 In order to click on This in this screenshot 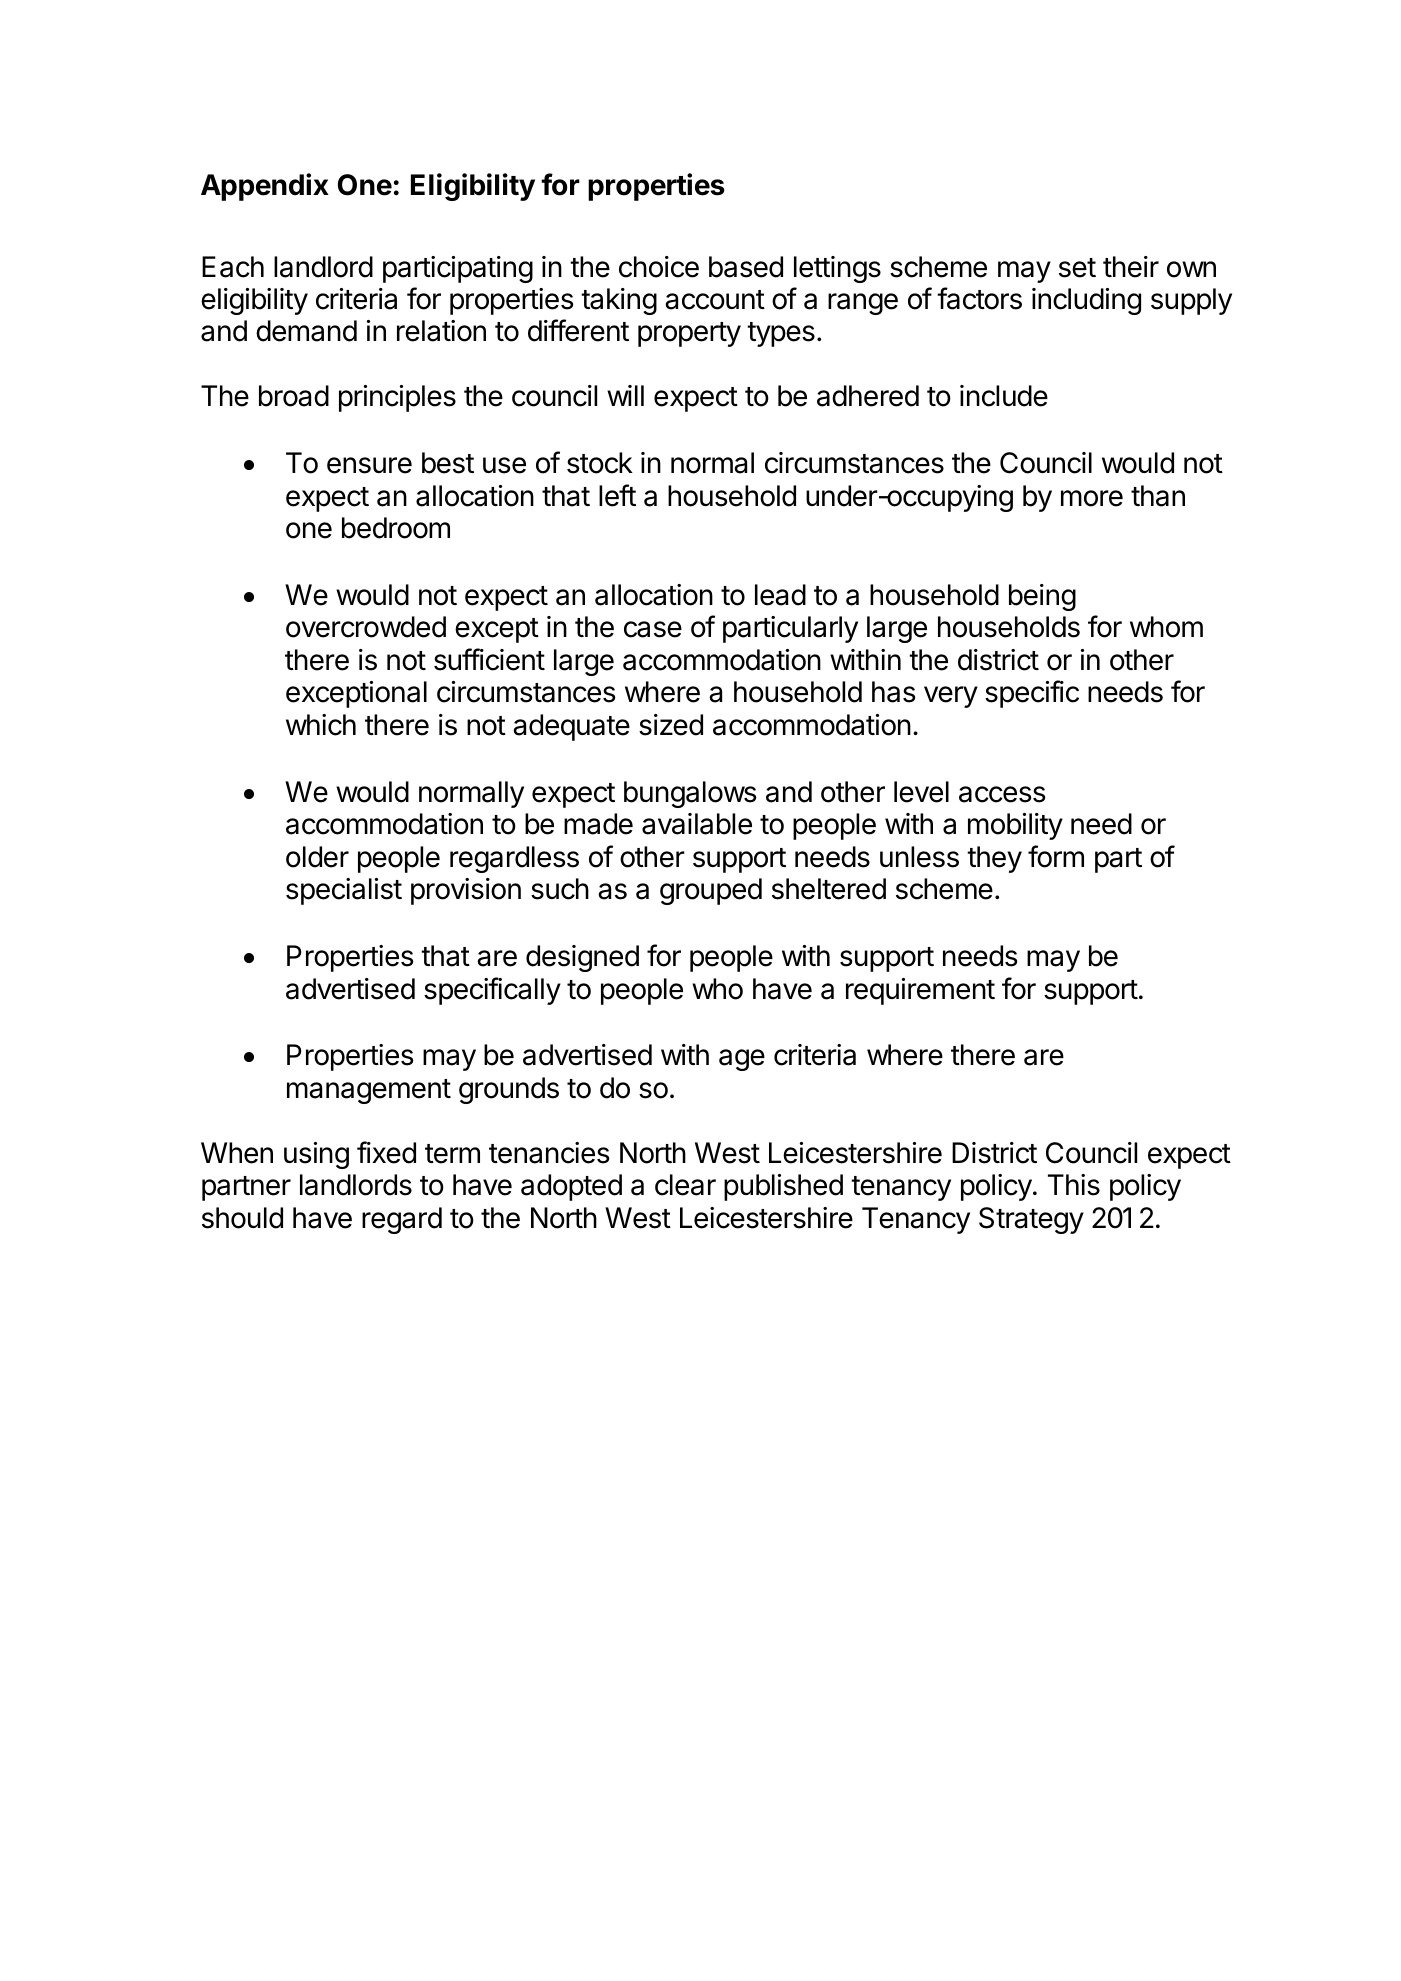, I will do `click(1074, 1185)`.
